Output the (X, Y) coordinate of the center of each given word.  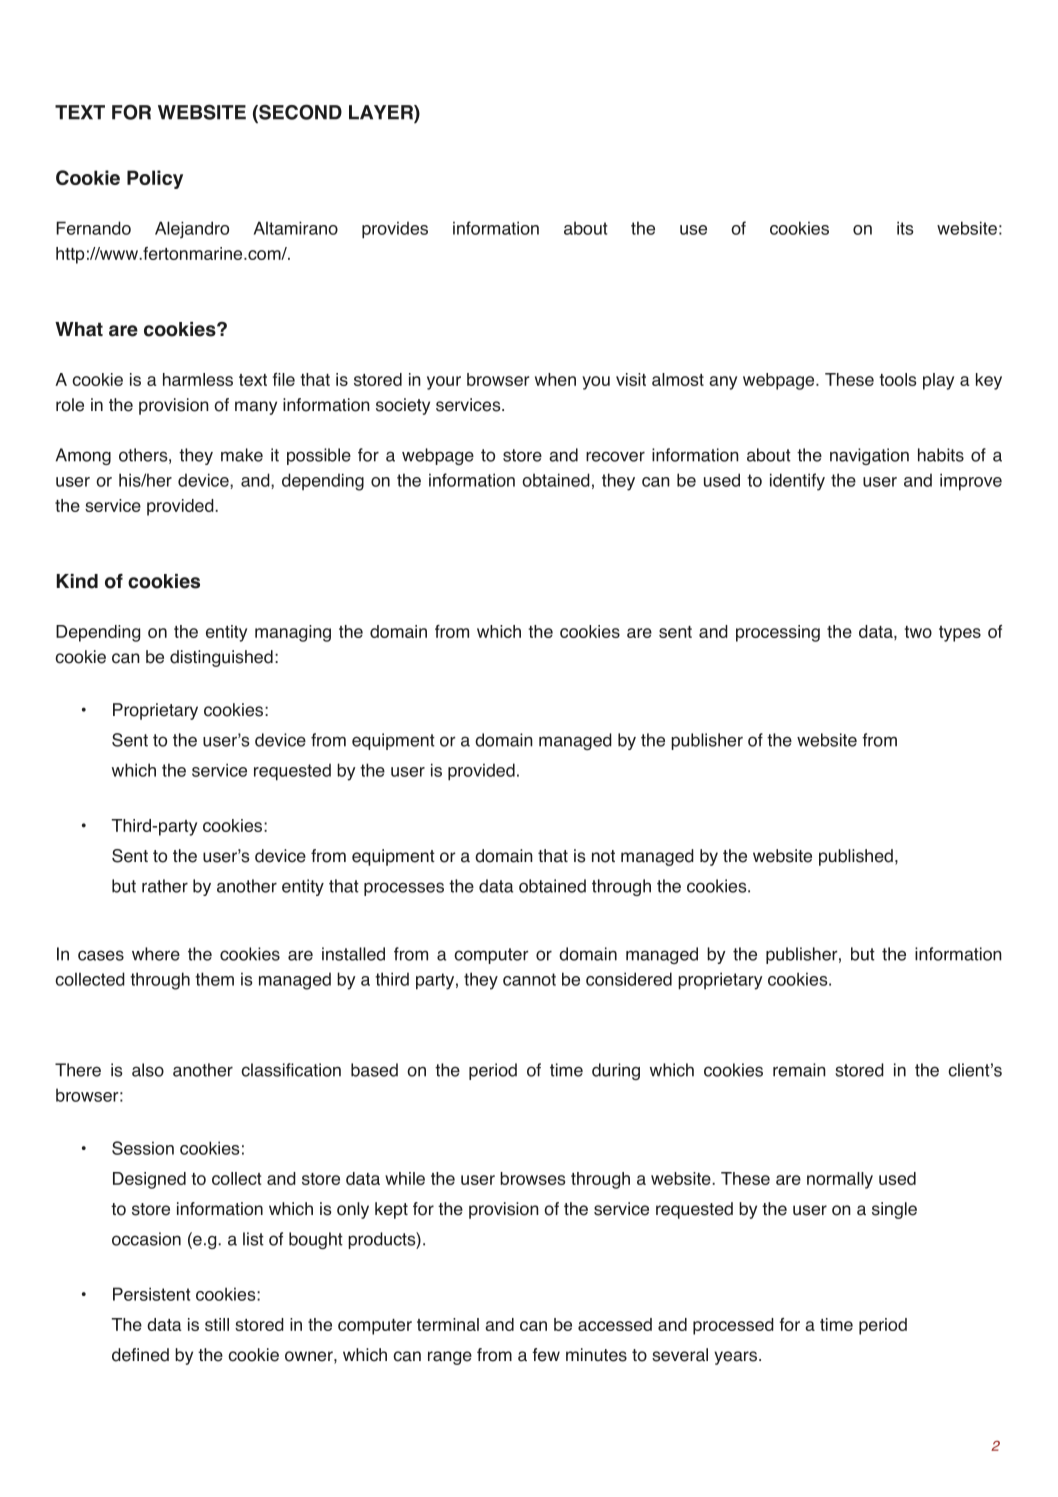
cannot (529, 979)
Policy (155, 179)
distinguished (221, 658)
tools (897, 379)
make (242, 455)
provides (395, 229)
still (217, 1324)
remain (799, 1070)
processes (404, 889)
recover (615, 456)
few (546, 1355)
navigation (869, 456)
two (918, 632)
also (148, 1070)
